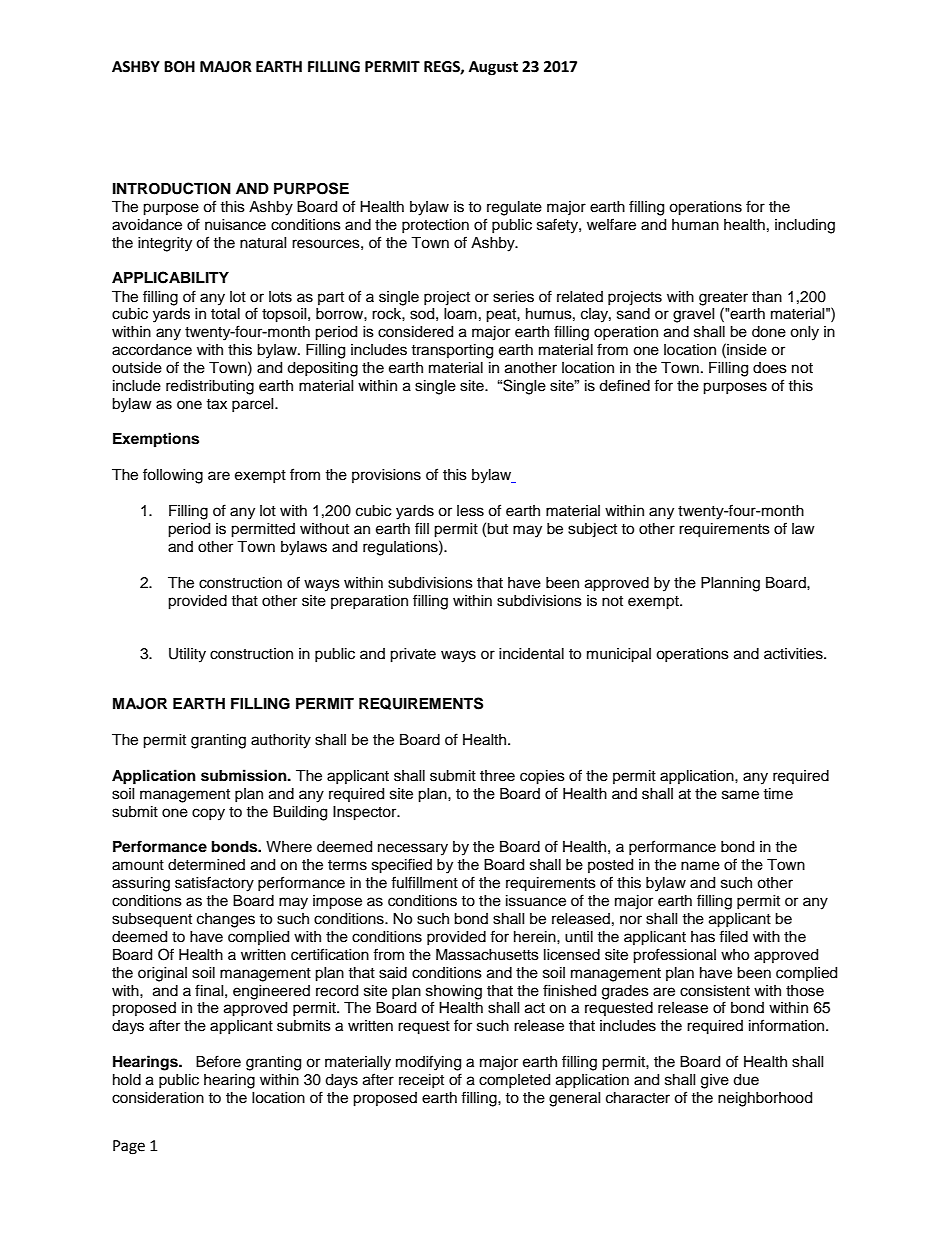 The width and height of the document is (952, 1233). Describe the element at coordinates (158, 1098) in the document. I see `consideration` at that location.
